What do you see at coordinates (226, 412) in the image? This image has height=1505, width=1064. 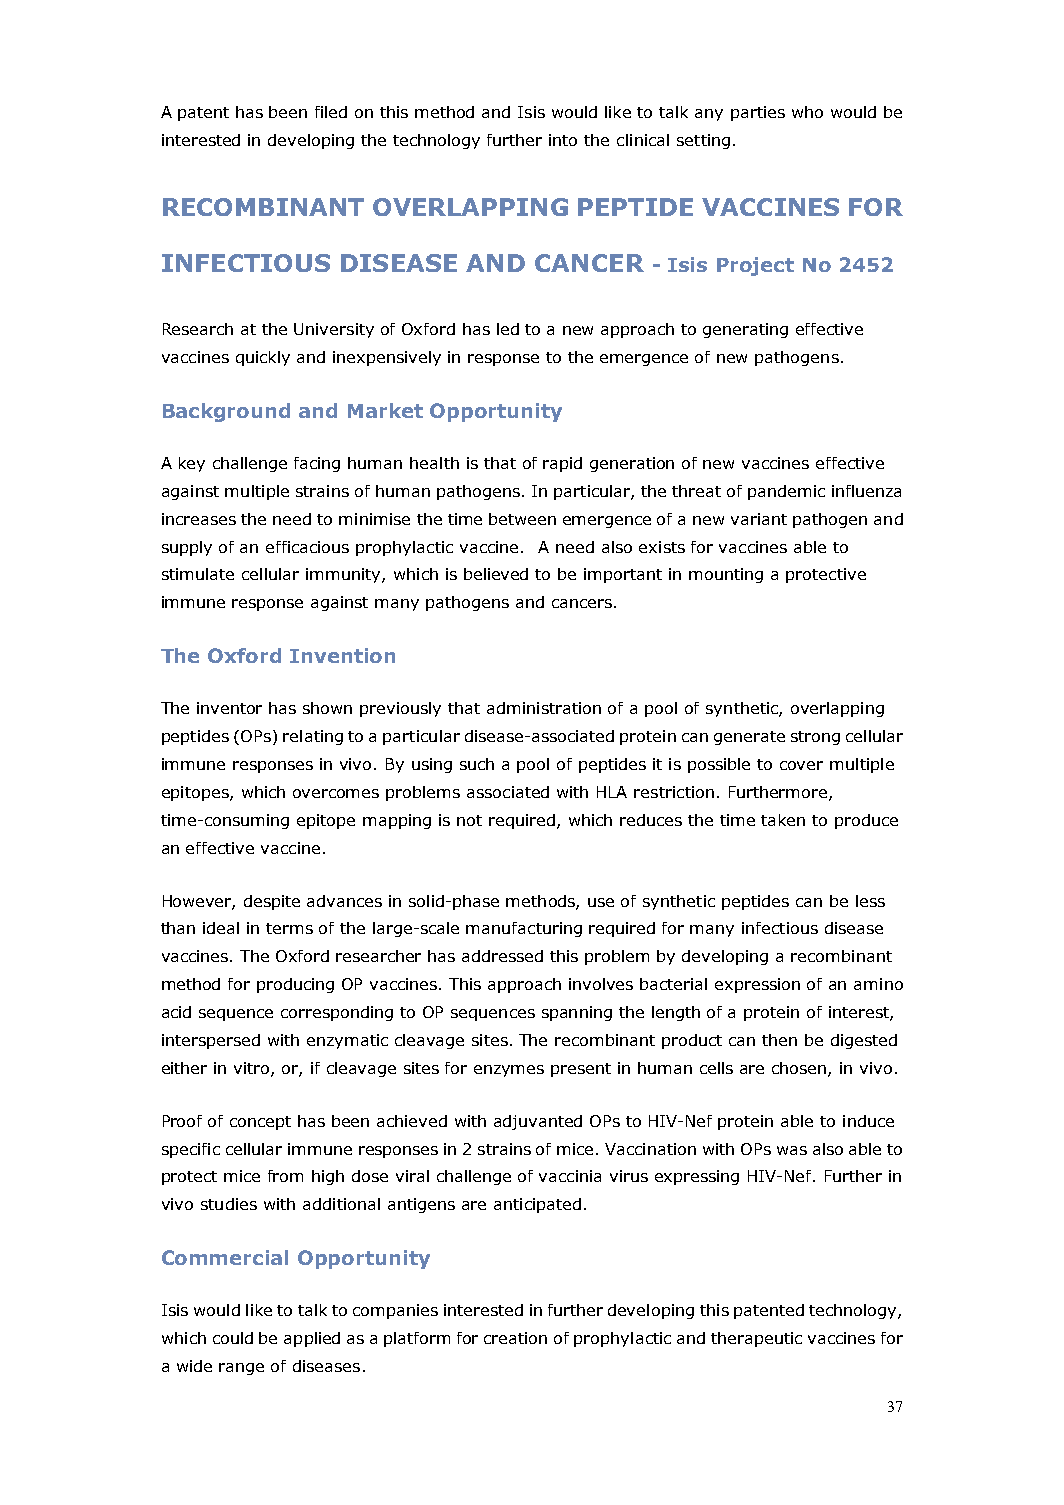 I see `Background` at bounding box center [226, 412].
